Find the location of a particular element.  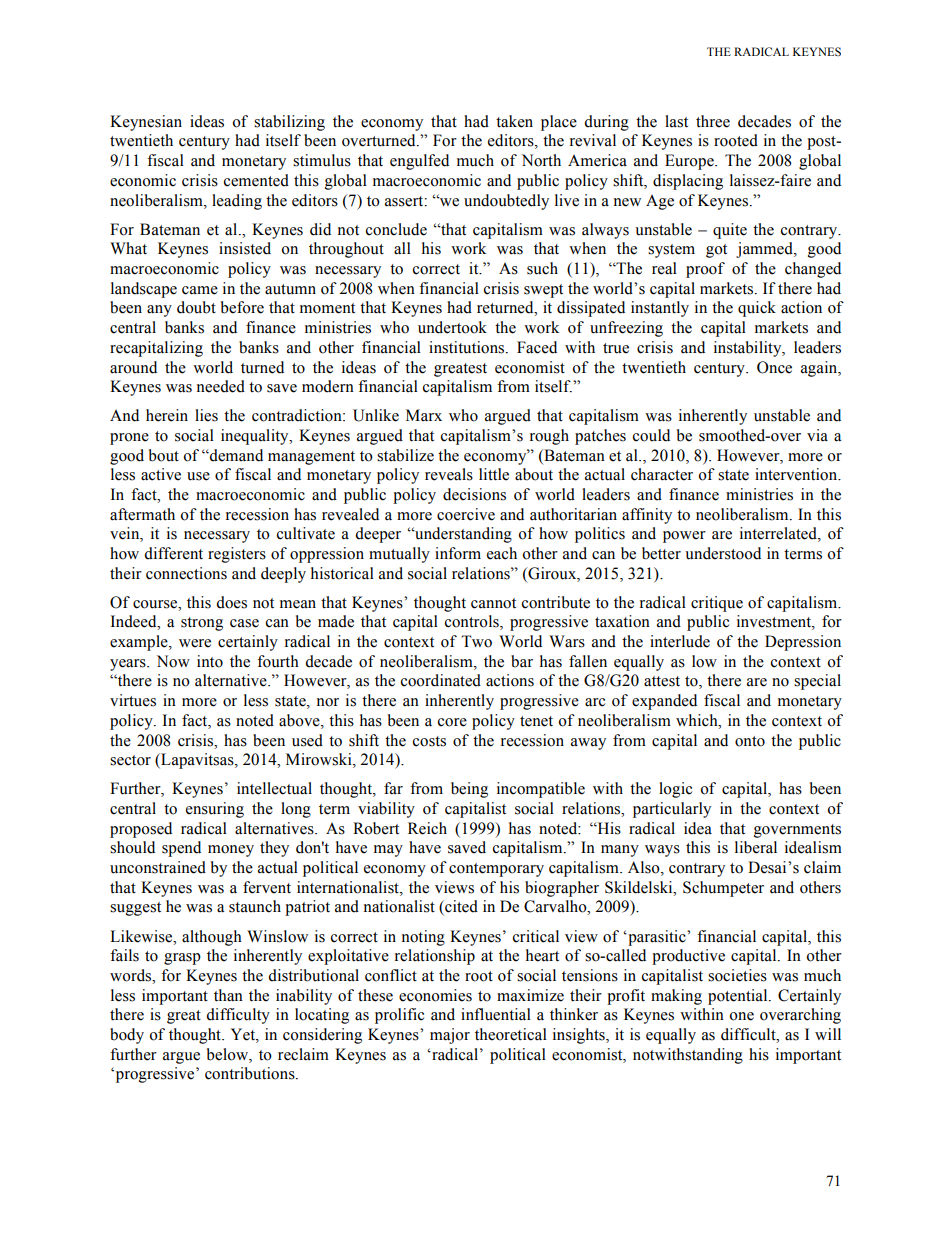

three is located at coordinates (713, 121).
